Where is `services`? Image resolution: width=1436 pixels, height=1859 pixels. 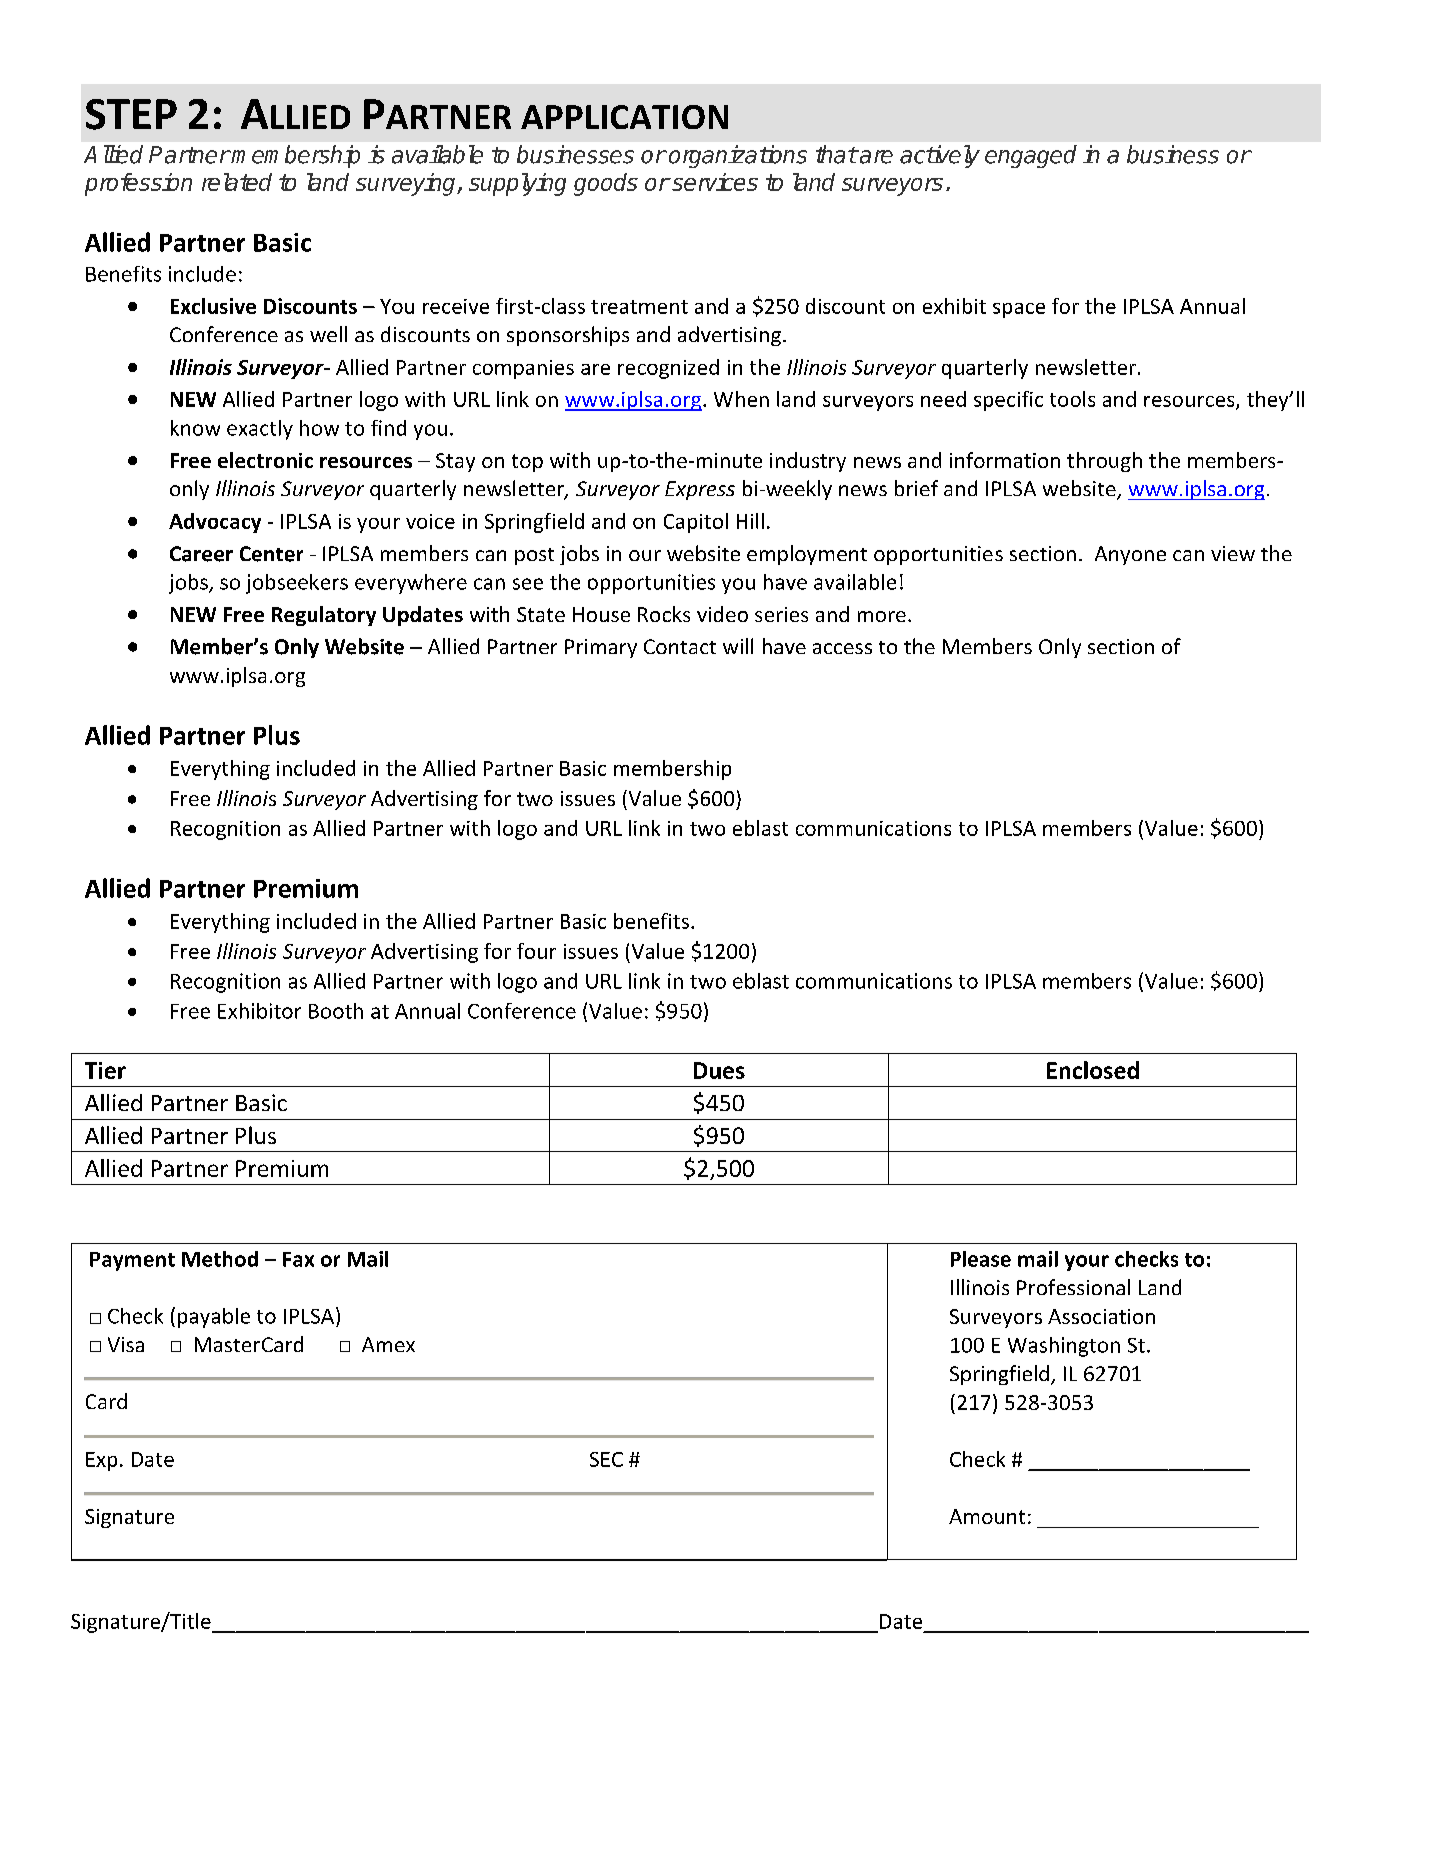 services is located at coordinates (714, 182).
